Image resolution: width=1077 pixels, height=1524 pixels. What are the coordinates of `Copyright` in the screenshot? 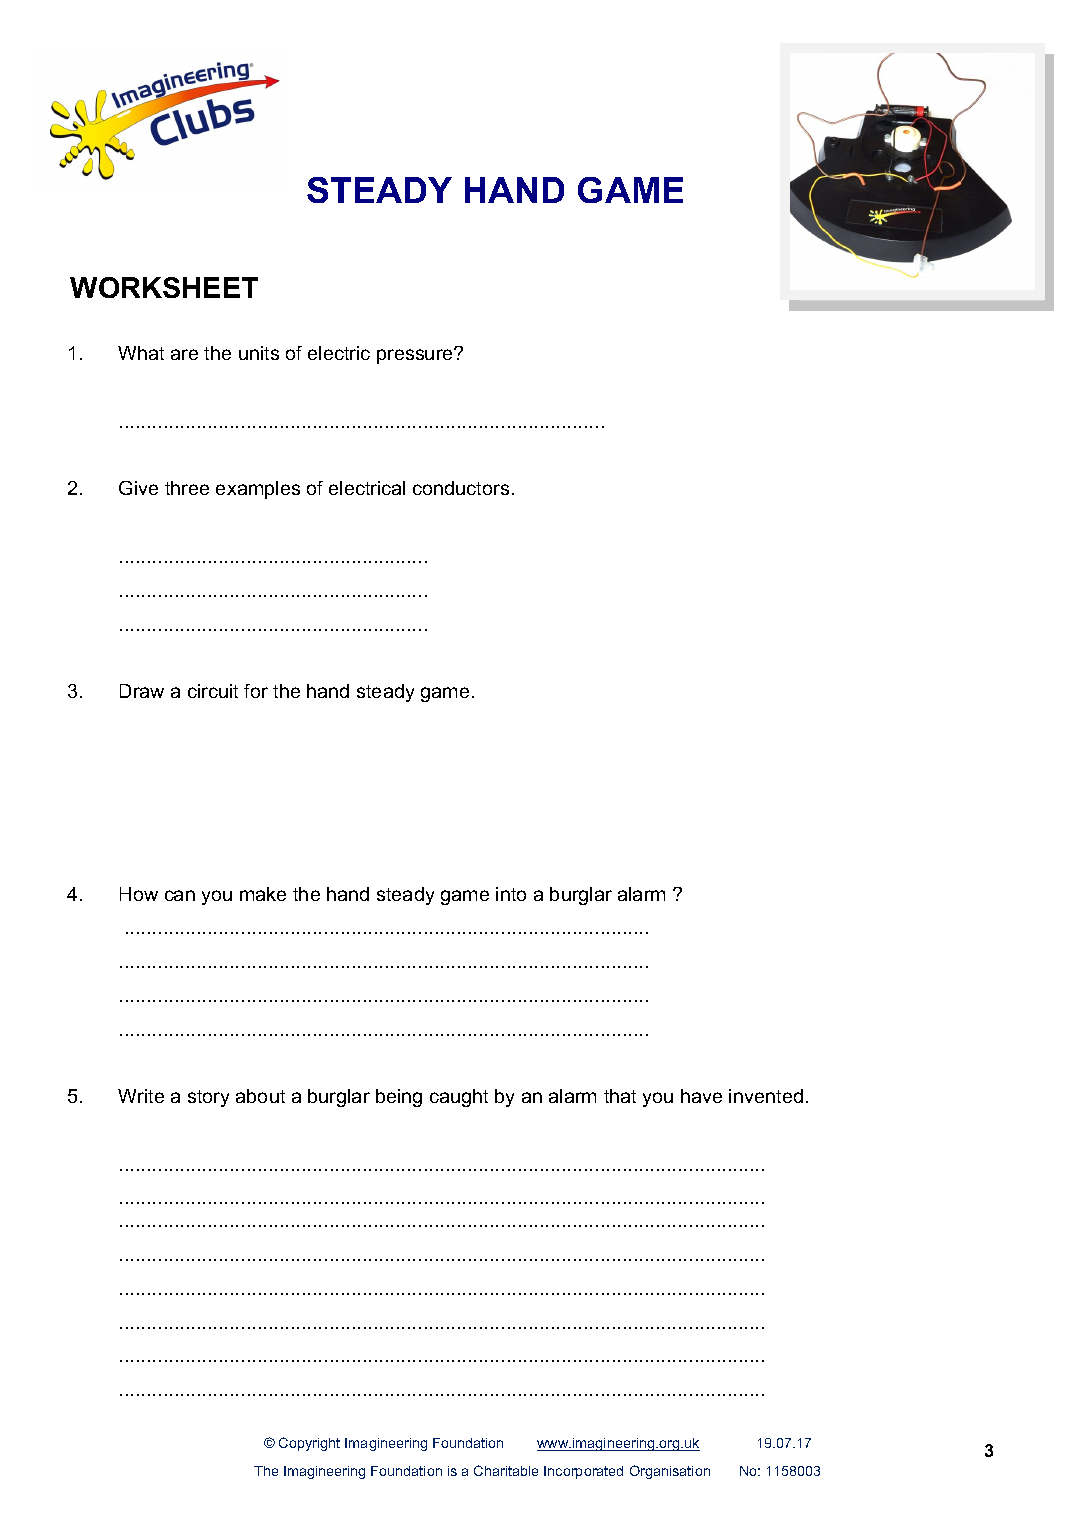 It's located at (309, 1444).
